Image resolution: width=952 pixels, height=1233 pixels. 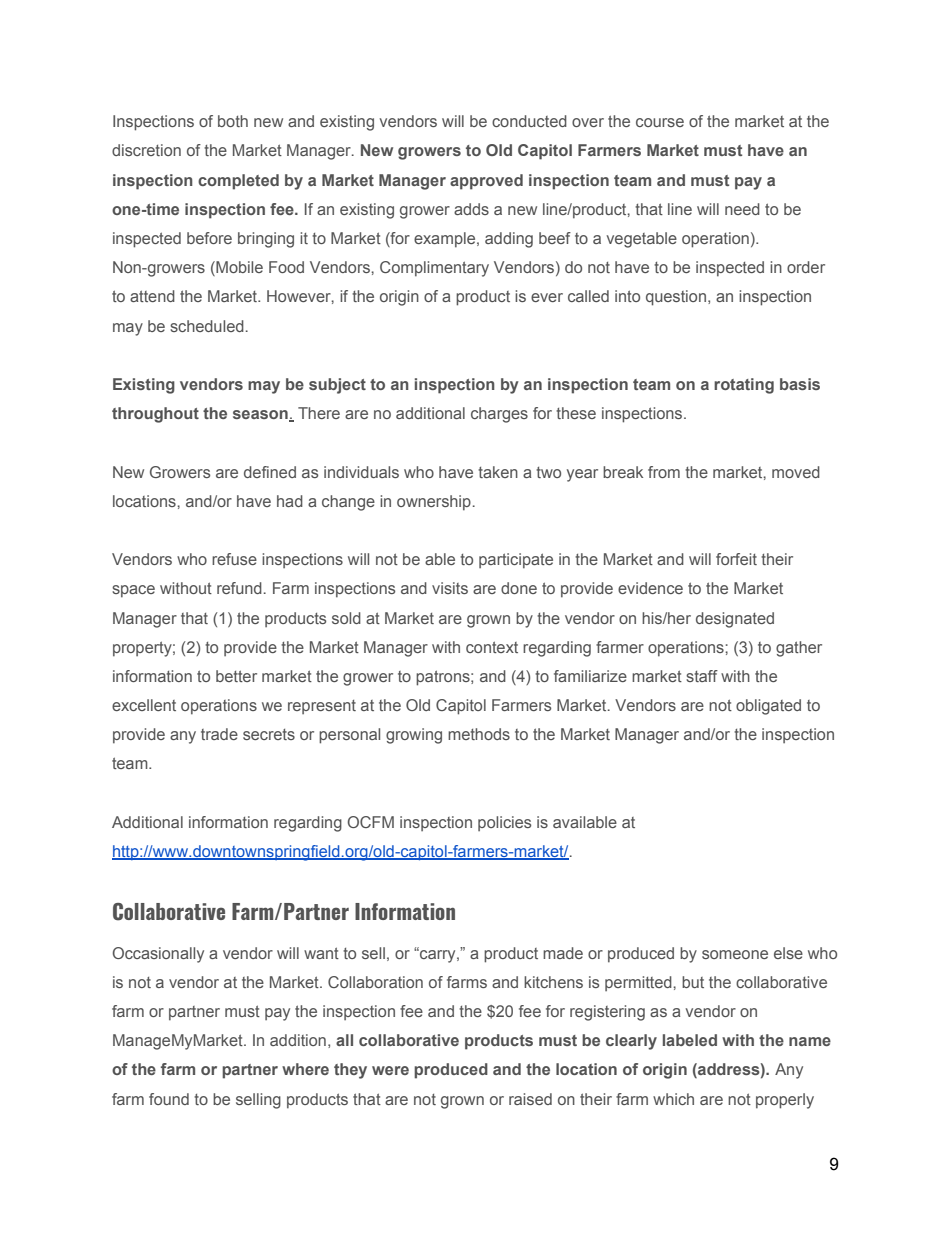 I want to click on found, so click(x=169, y=1099).
